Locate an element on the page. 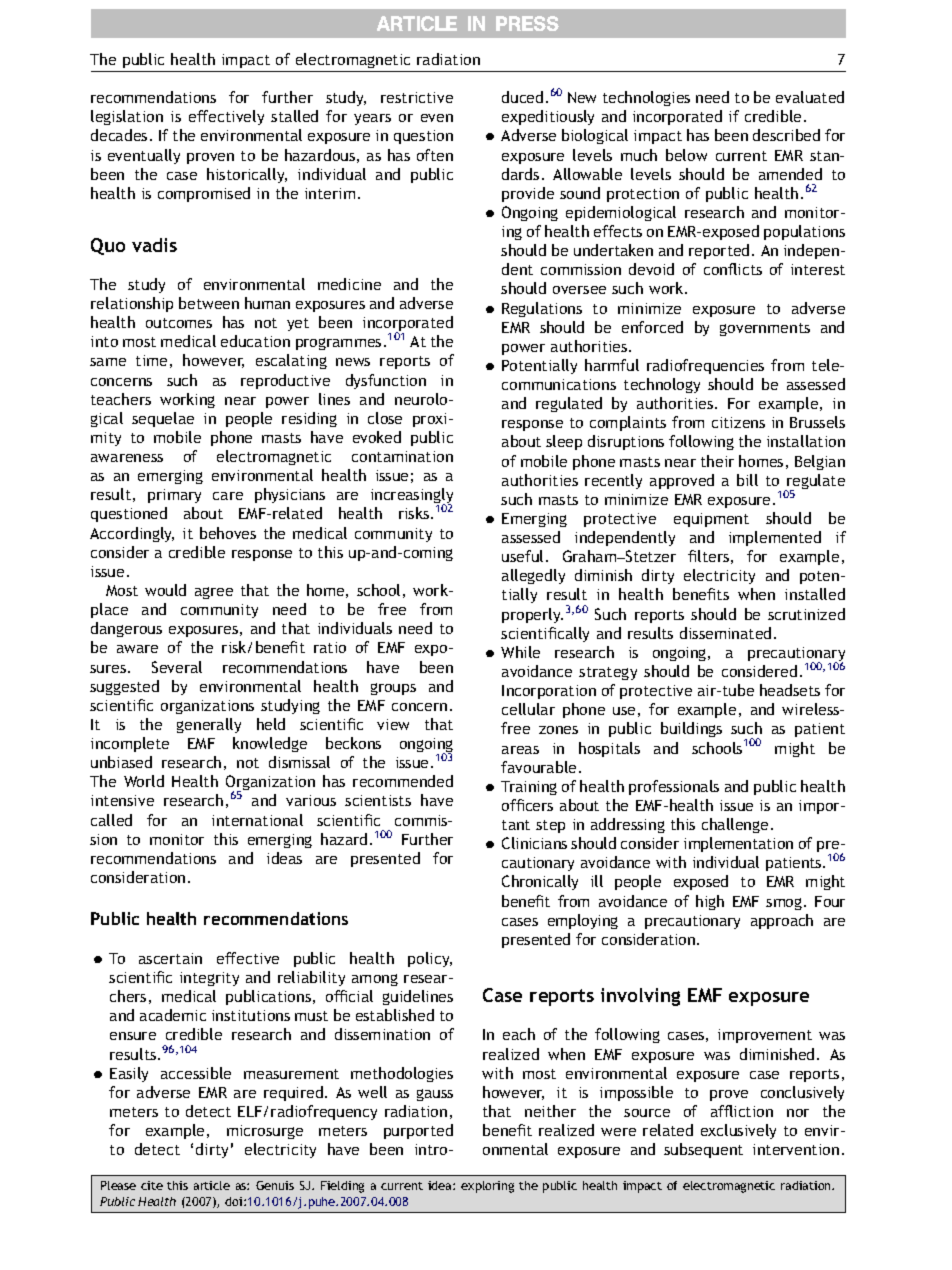 This image has width=952, height=1270. disseminated is located at coordinates (725, 633).
